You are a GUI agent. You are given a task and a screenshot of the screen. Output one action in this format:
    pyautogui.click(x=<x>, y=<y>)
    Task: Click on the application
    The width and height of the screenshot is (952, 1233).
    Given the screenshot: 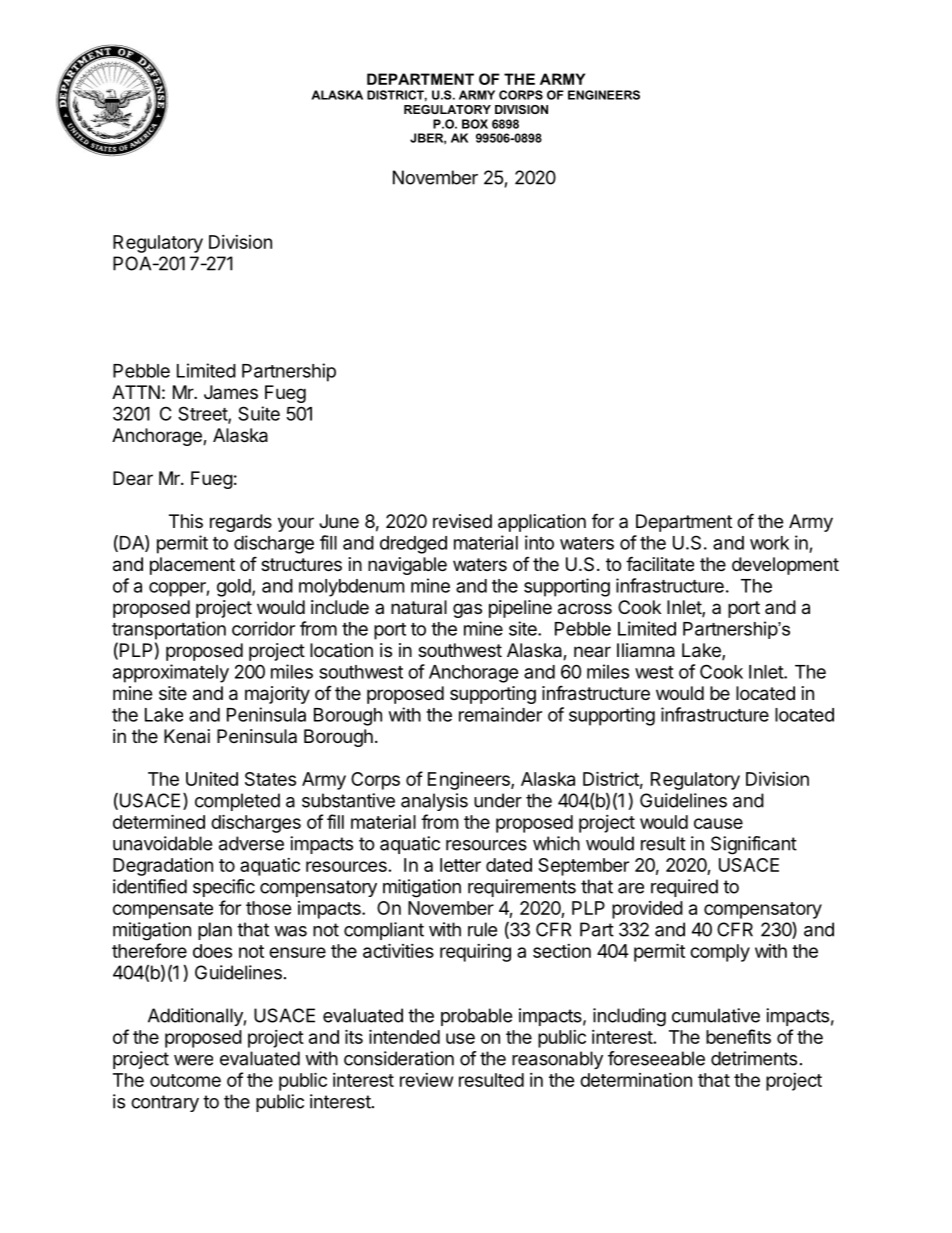 What is the action you would take?
    pyautogui.click(x=542, y=523)
